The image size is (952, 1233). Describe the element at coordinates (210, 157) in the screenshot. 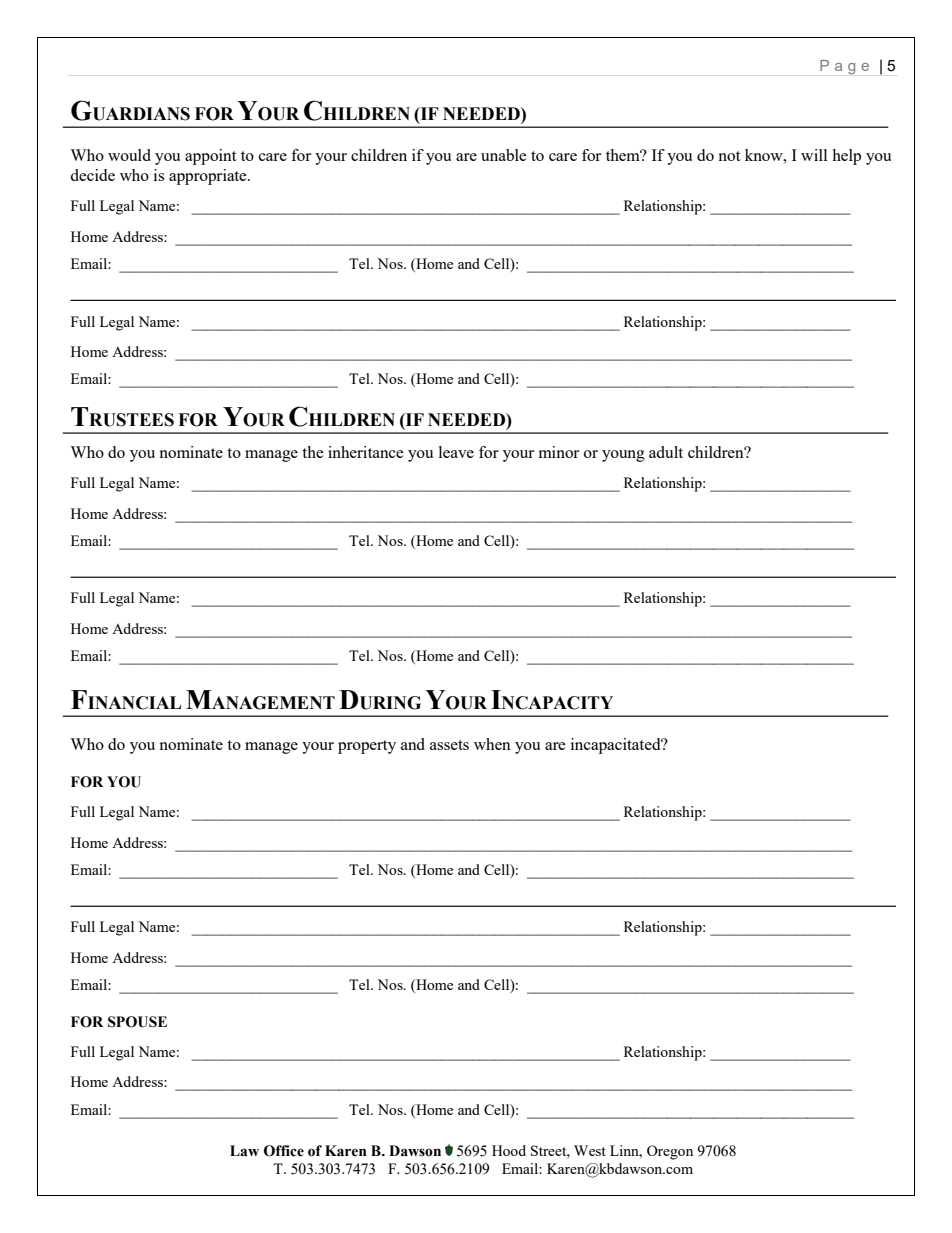

I see `appoint` at that location.
